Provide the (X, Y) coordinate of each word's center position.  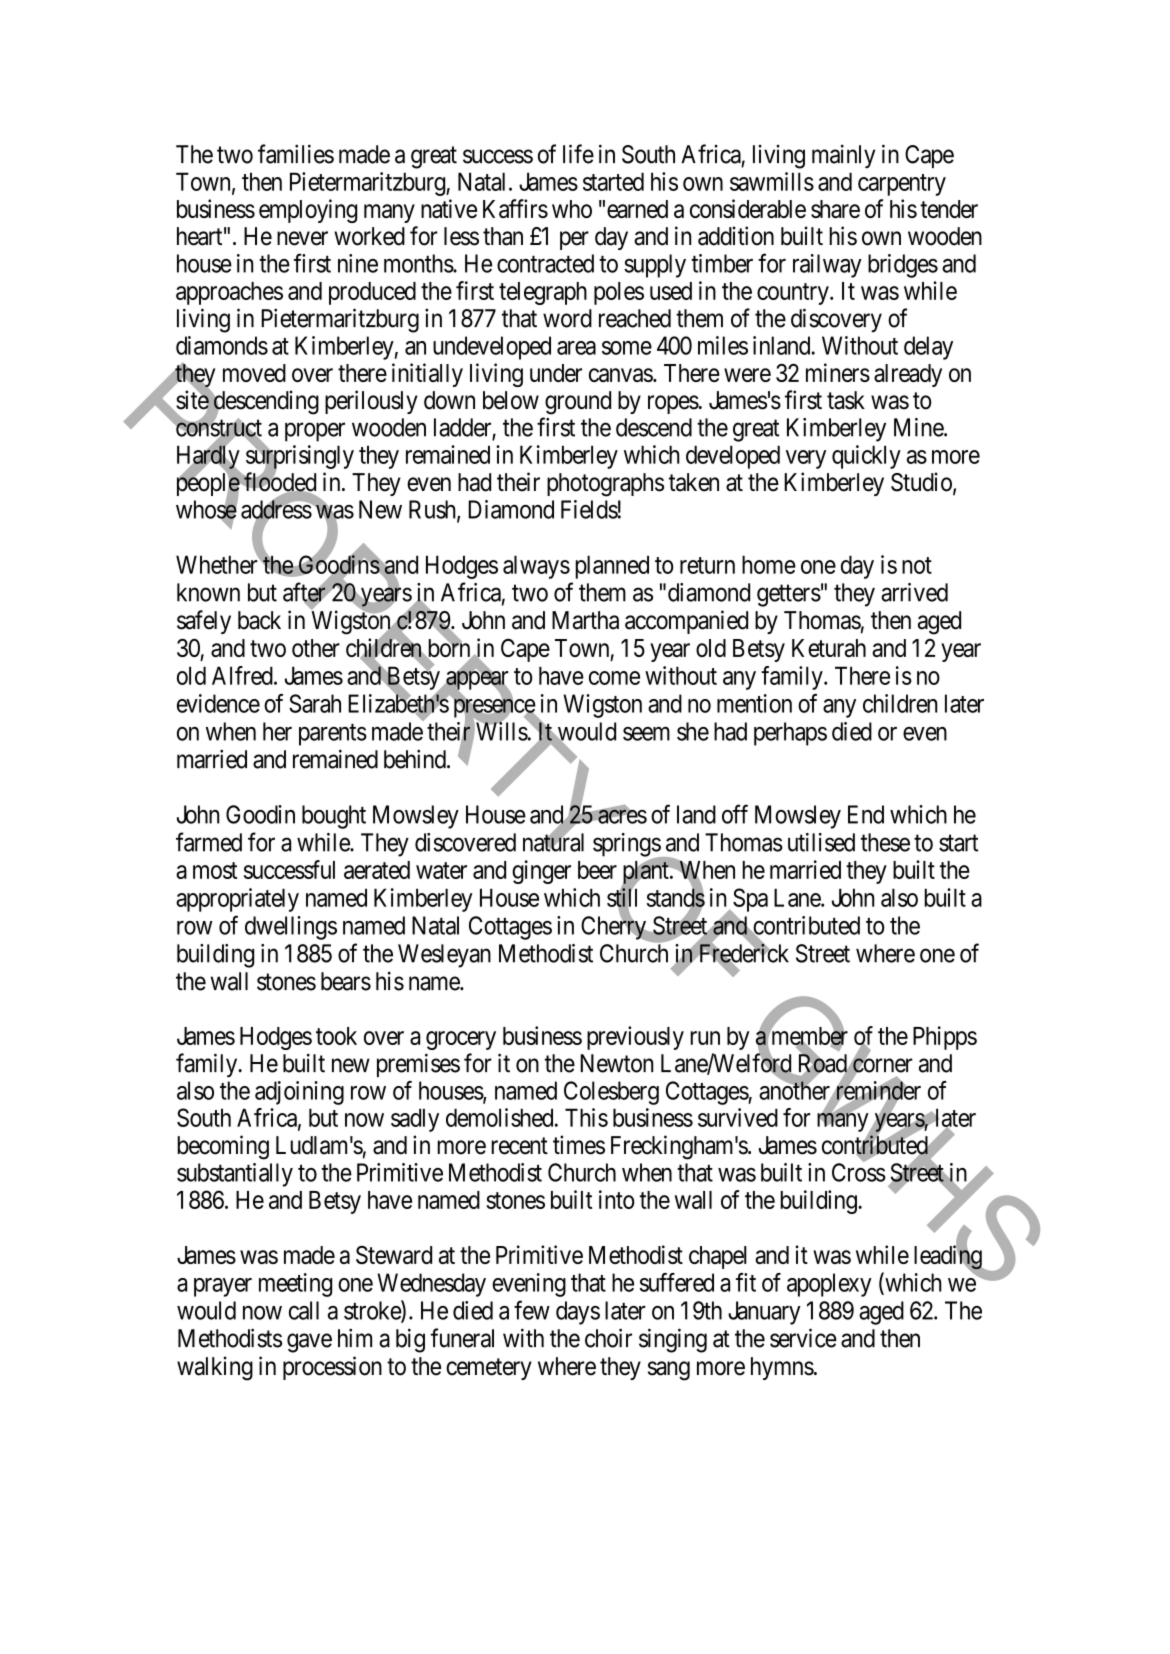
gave (309, 1343)
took (336, 1036)
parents (333, 735)
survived (738, 1117)
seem (646, 734)
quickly (866, 457)
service (803, 1338)
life (578, 154)
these (885, 842)
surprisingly (300, 457)
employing (308, 211)
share (835, 209)
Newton (616, 1063)
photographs (605, 485)
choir (608, 1338)
